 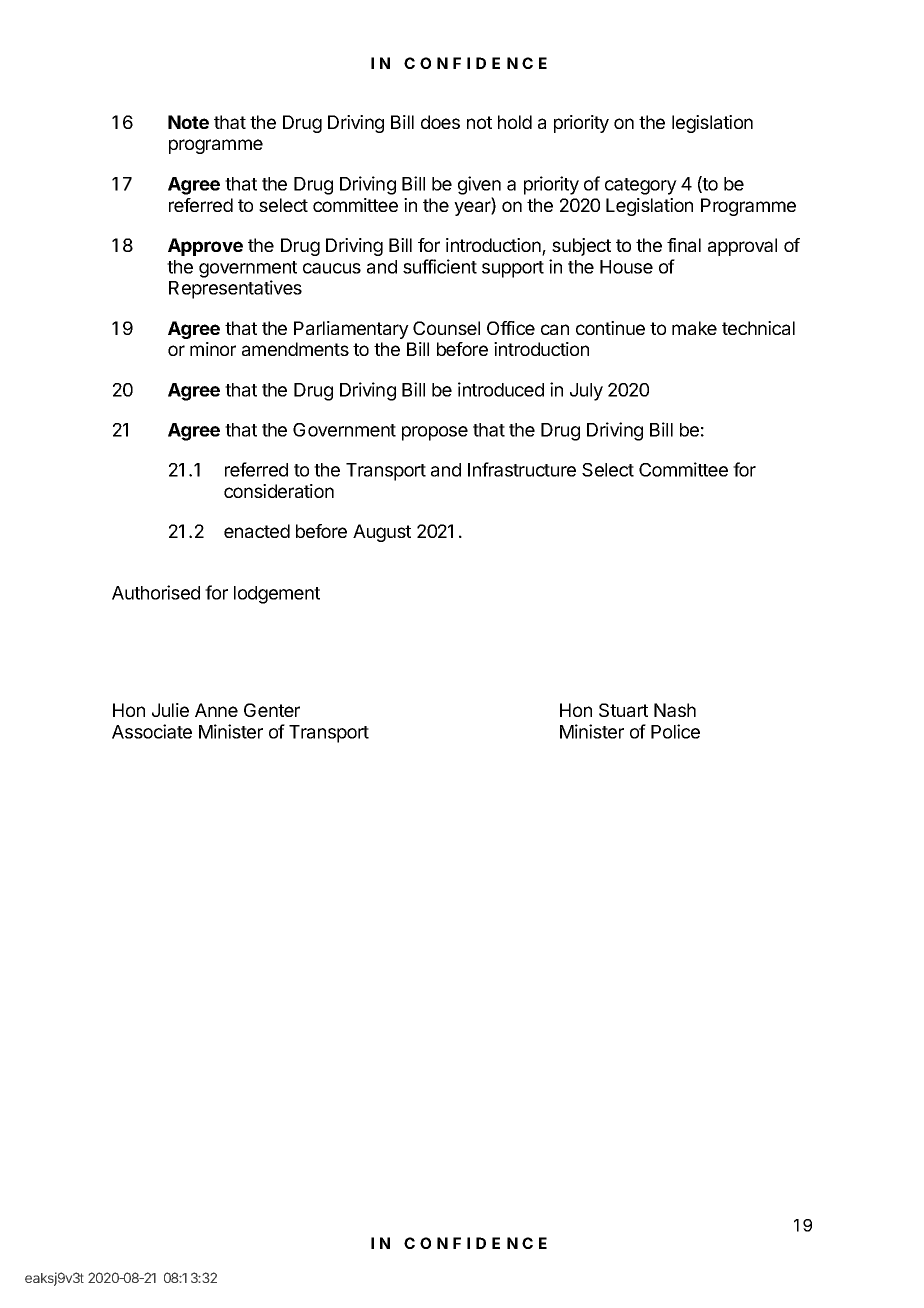 I want to click on Authorised, so click(x=156, y=592).
